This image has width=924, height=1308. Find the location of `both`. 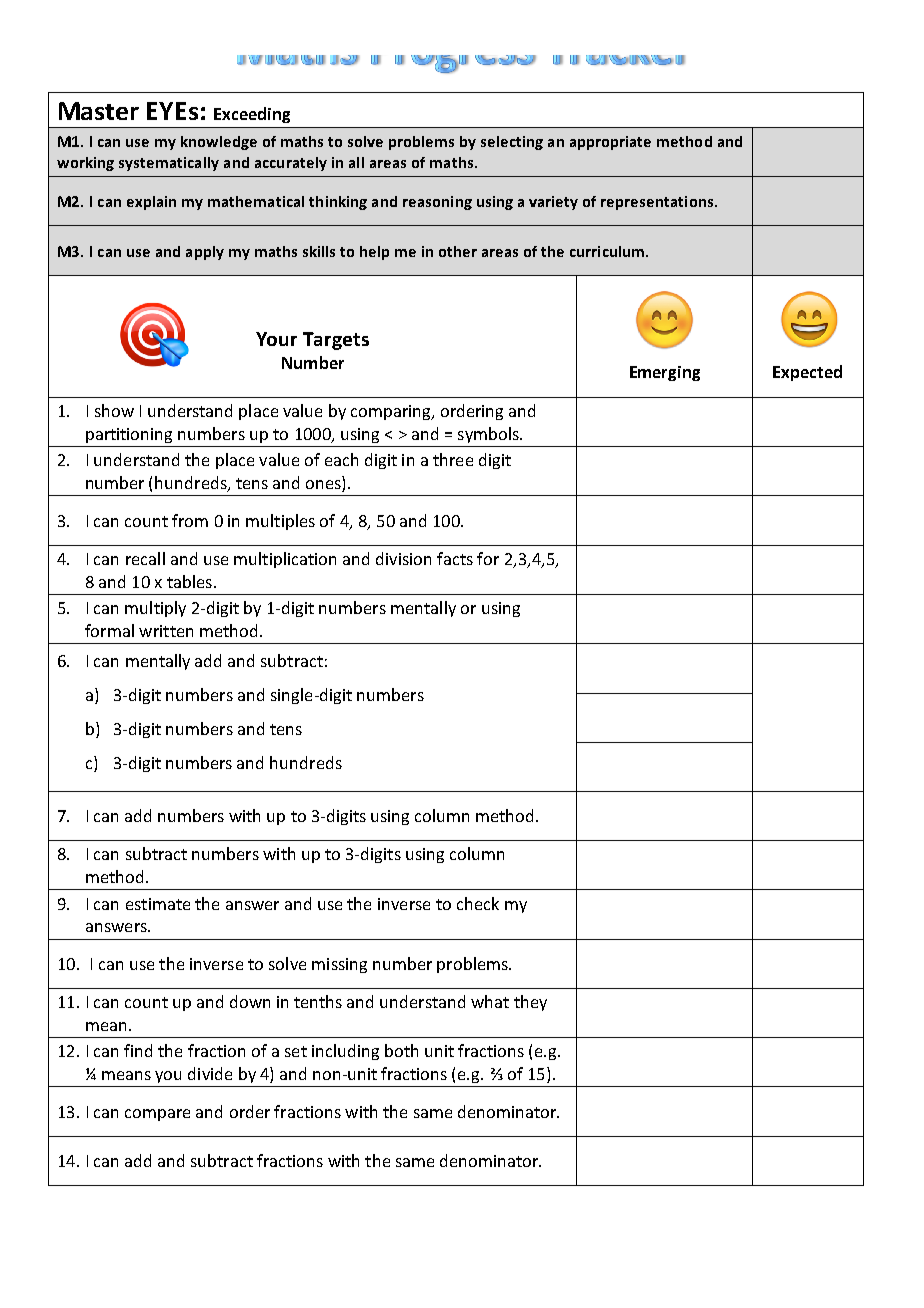

both is located at coordinates (401, 1050).
